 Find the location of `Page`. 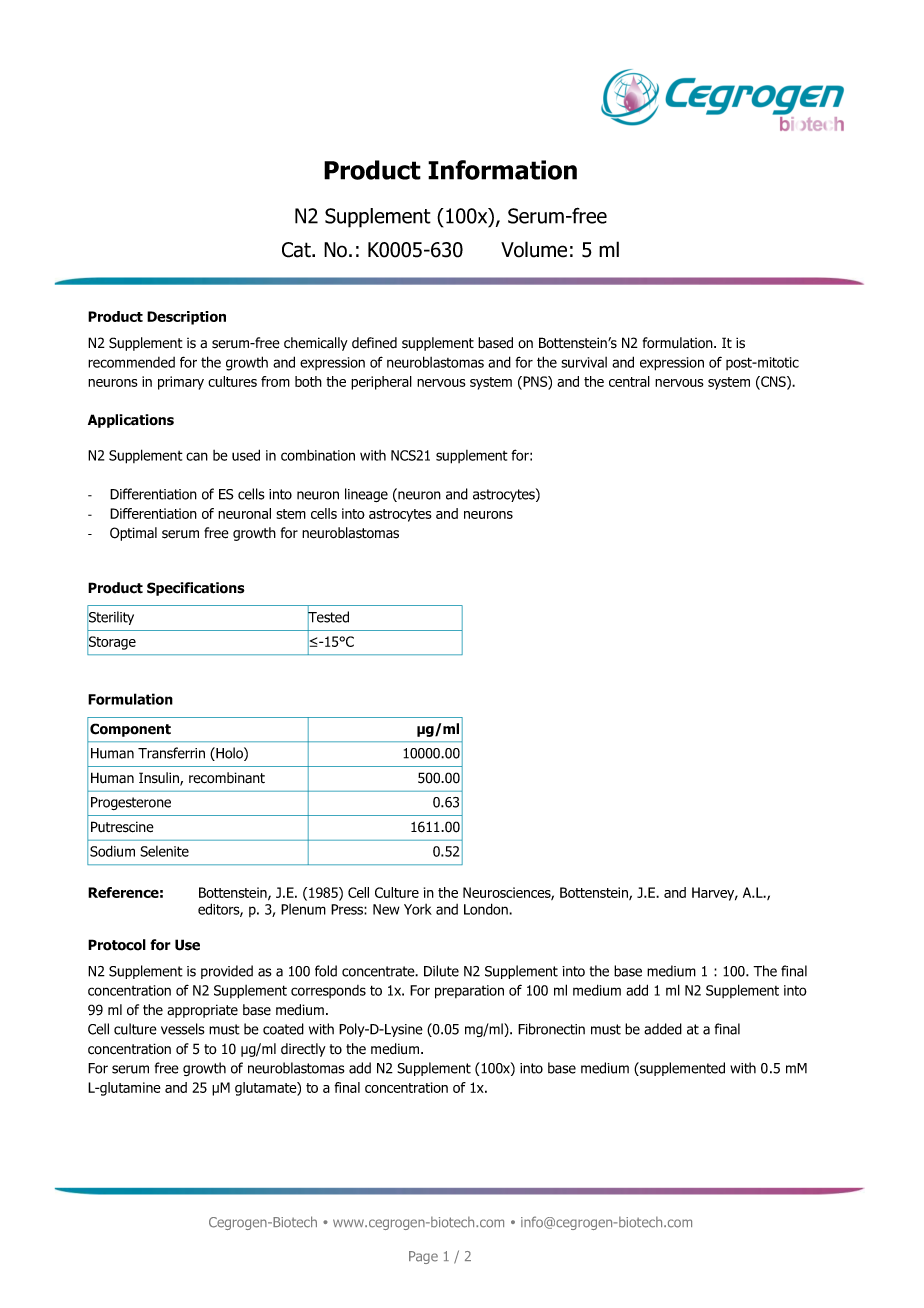

Page is located at coordinates (423, 1257).
